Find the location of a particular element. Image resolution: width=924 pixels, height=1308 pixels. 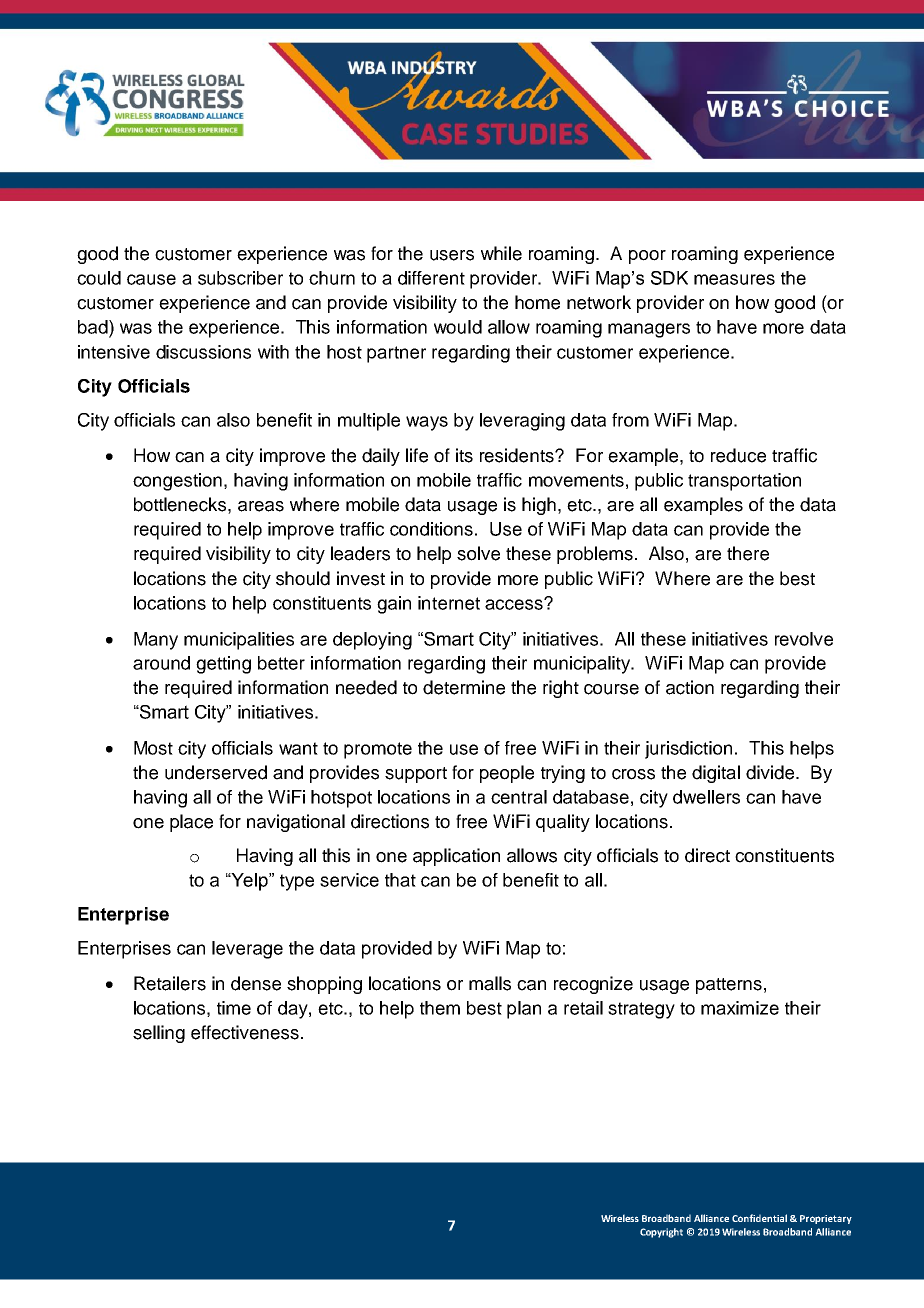

measures is located at coordinates (734, 279).
